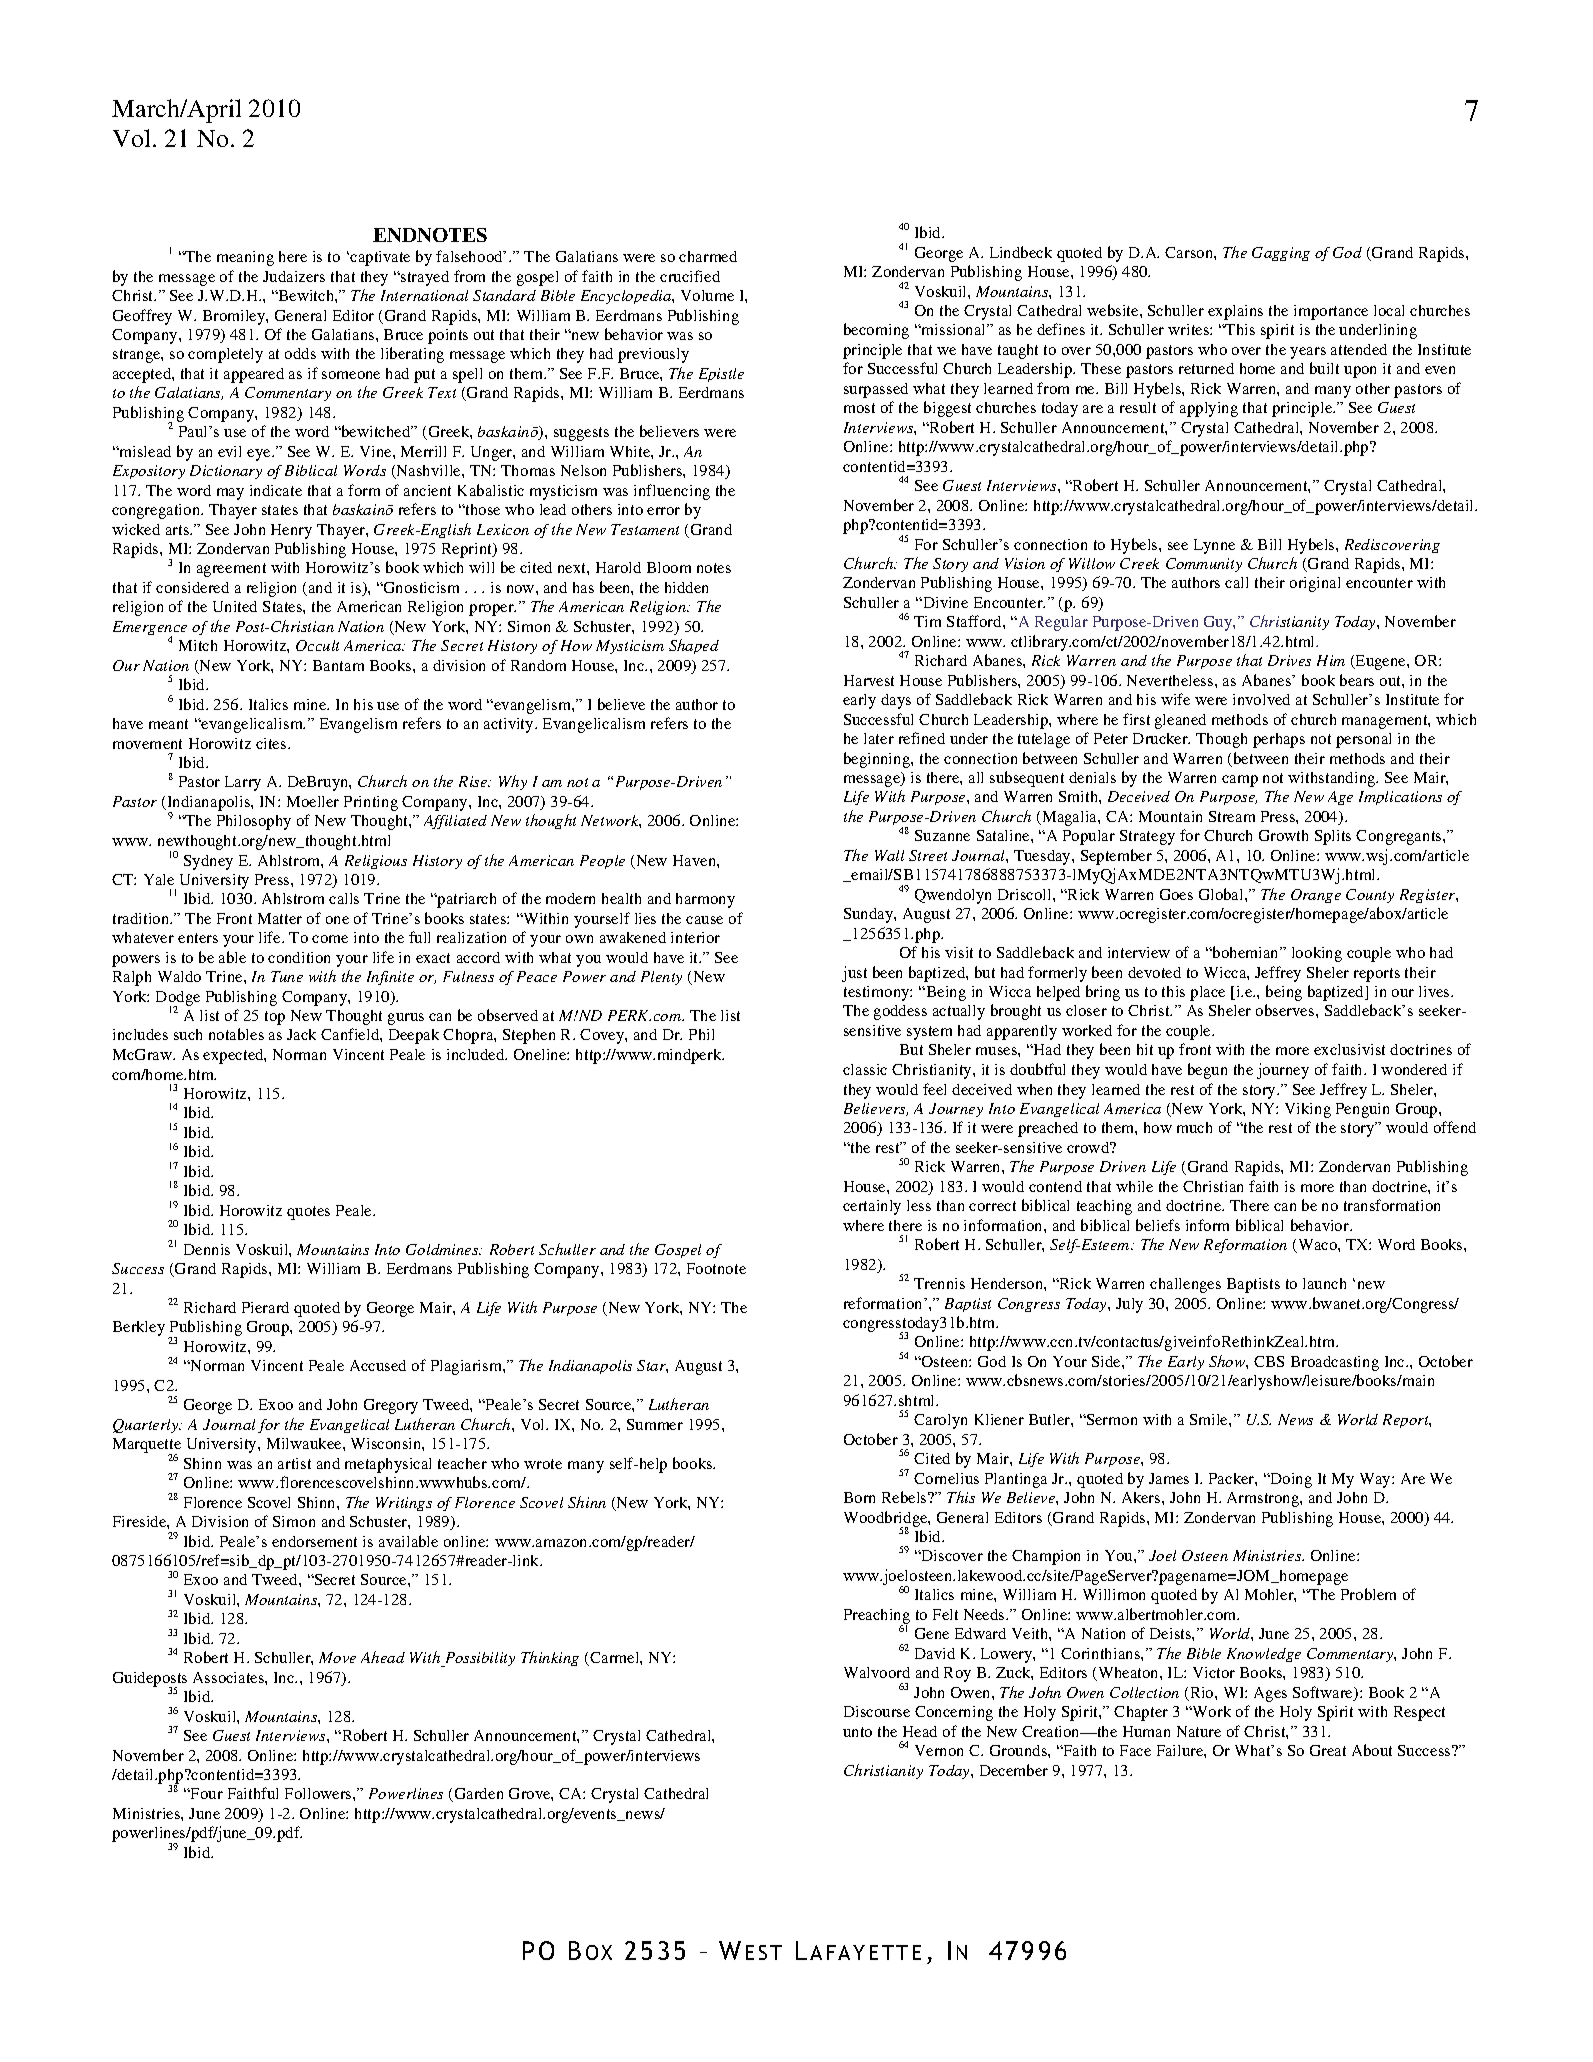  I want to click on Moeller, so click(313, 801).
